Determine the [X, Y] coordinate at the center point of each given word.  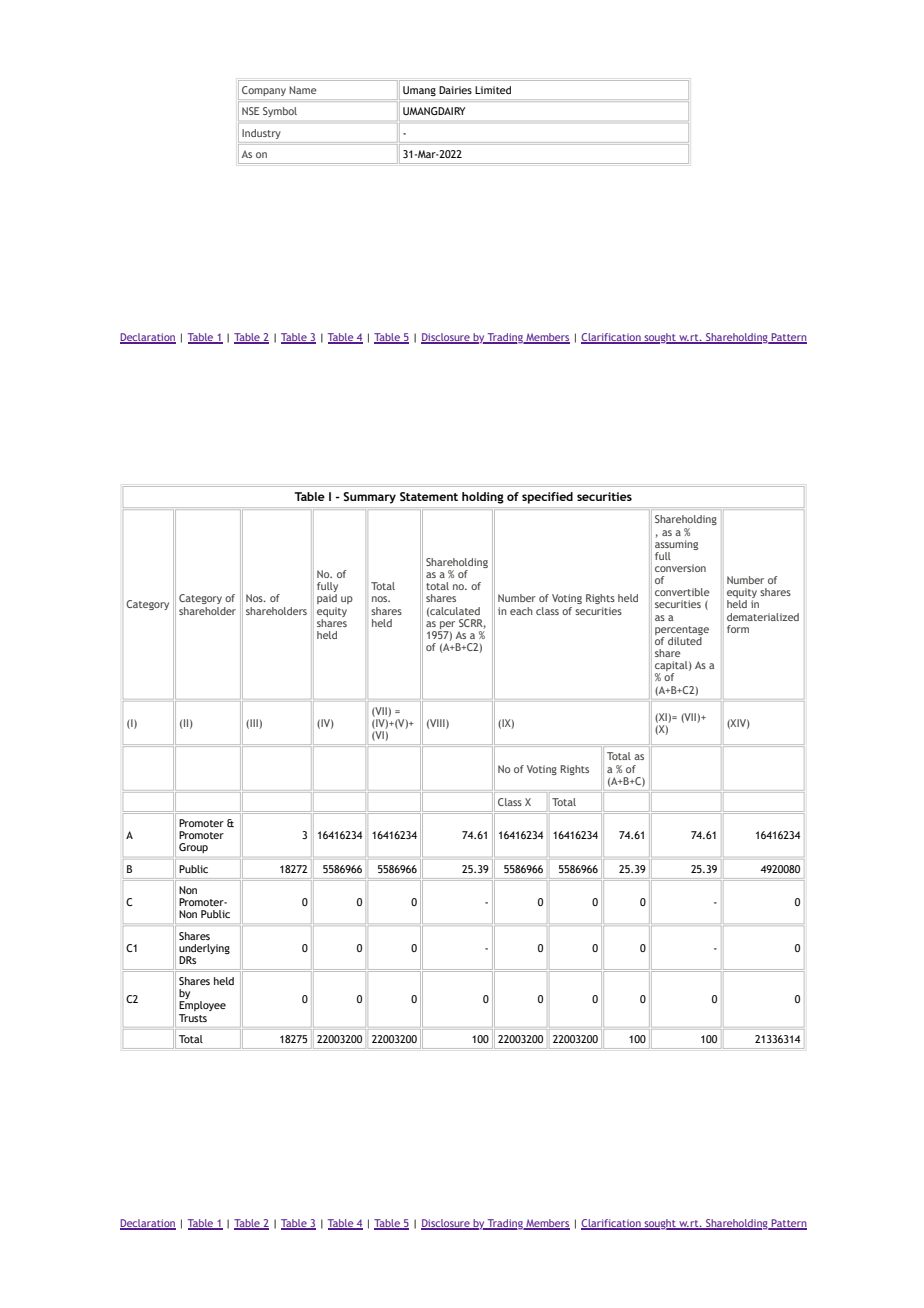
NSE [250, 111]
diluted [685, 639]
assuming [676, 543]
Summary [369, 498]
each [521, 611]
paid [327, 599]
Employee [202, 1006]
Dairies [455, 90]
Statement [429, 496]
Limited [493, 90]
